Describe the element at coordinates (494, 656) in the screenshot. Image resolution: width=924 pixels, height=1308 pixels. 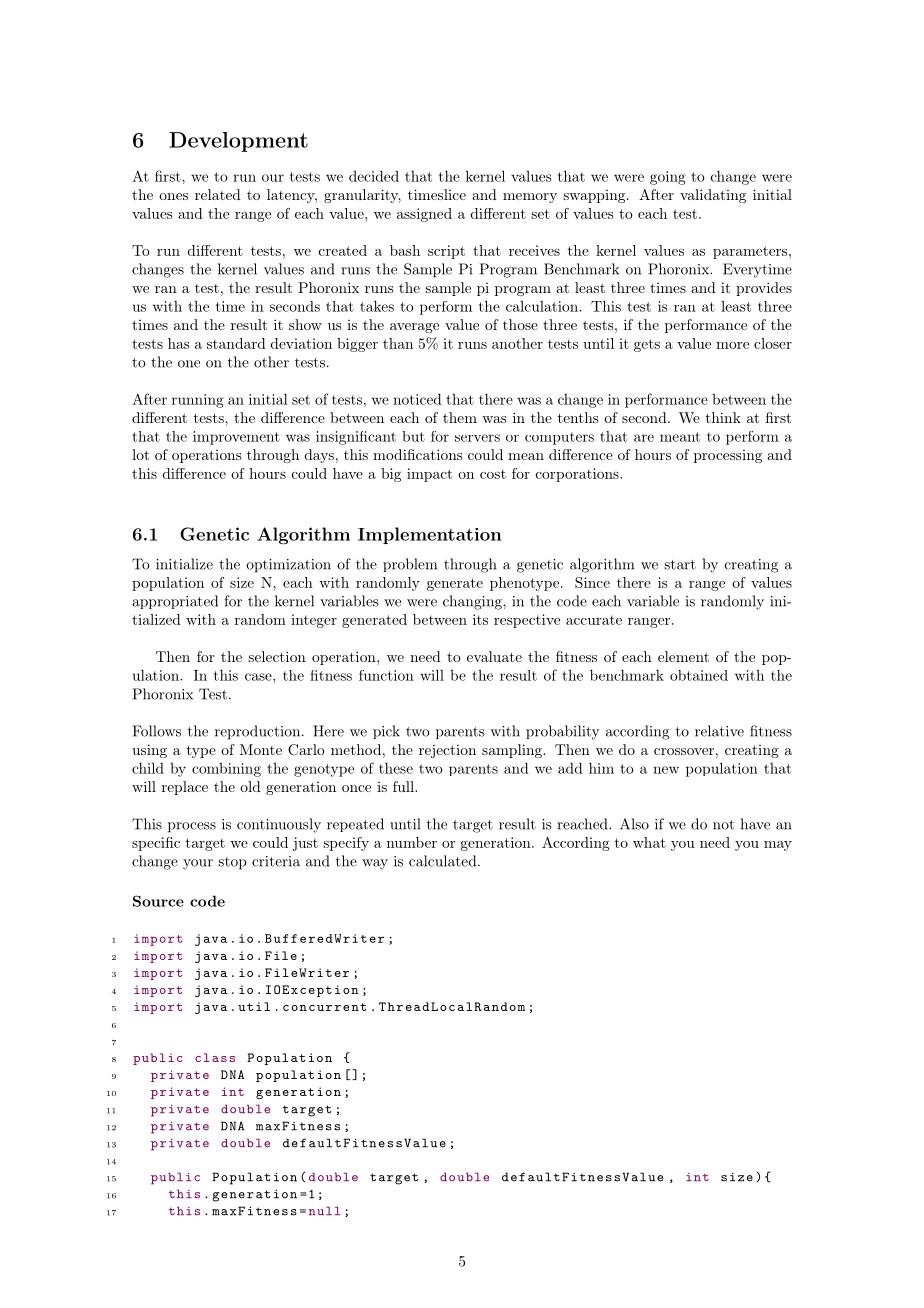
I see `evaluate` at that location.
